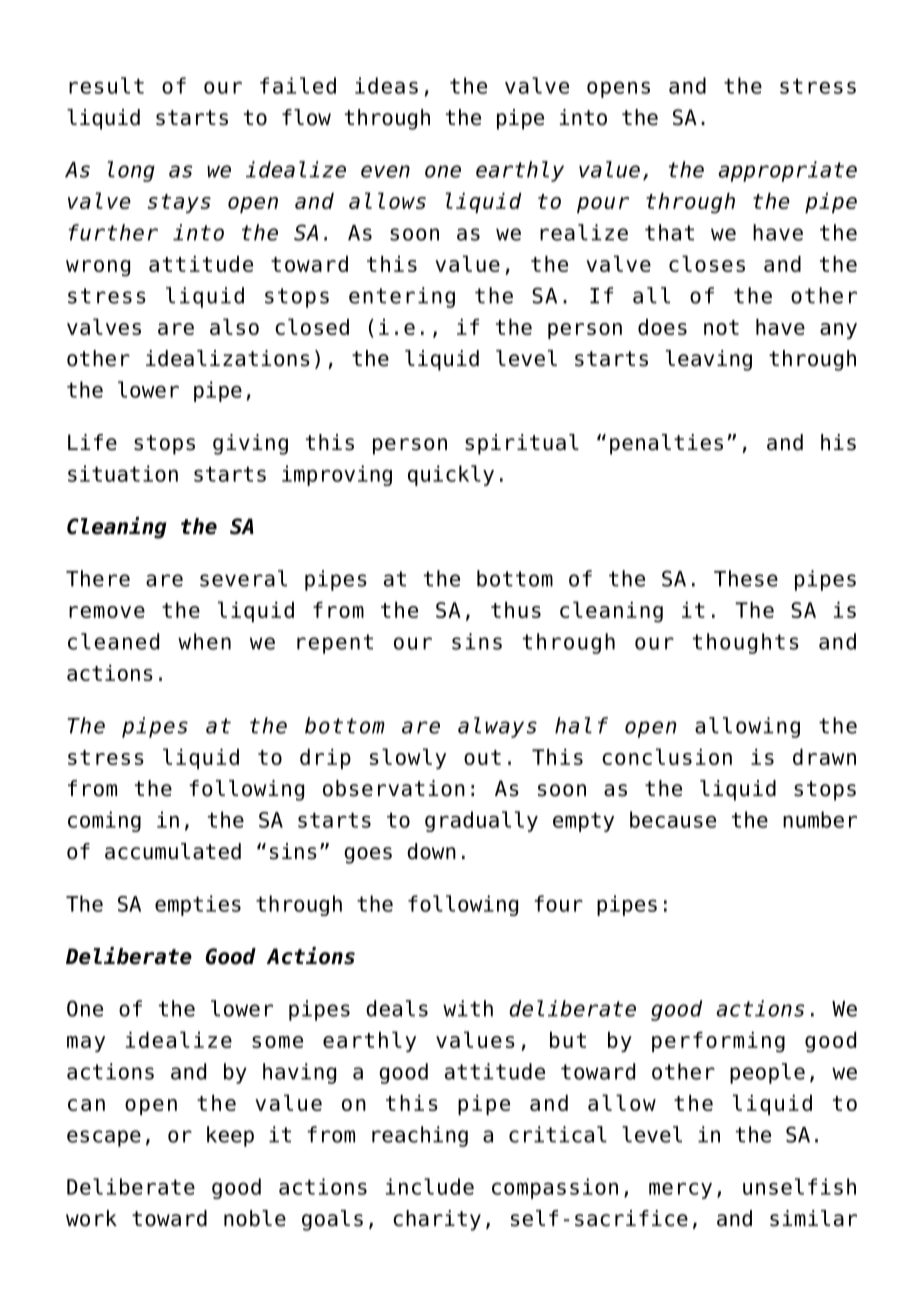 The image size is (924, 1308). I want to click on thoughts, so click(746, 643).
